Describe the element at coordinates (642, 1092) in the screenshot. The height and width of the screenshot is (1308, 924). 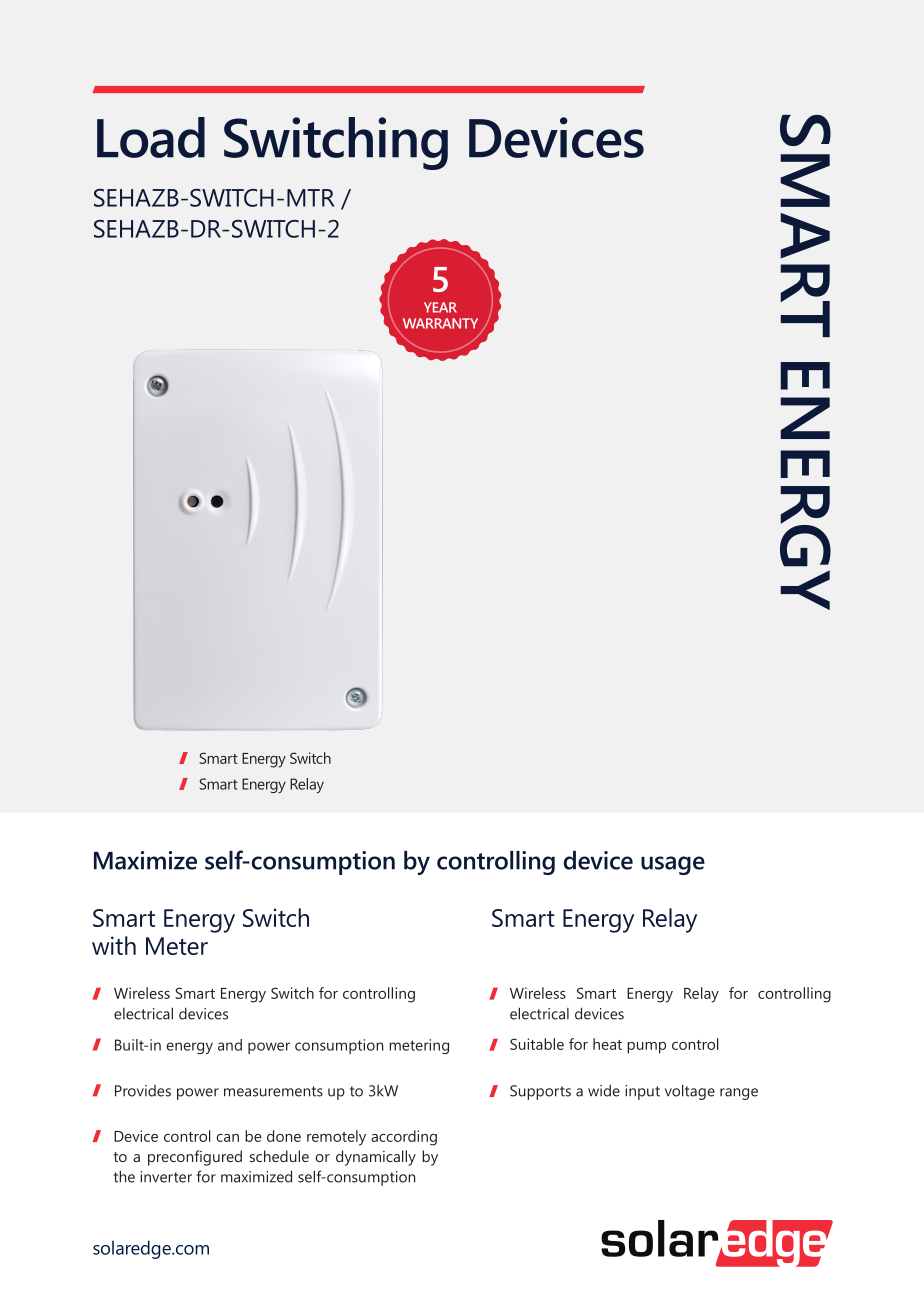
I see `input` at that location.
